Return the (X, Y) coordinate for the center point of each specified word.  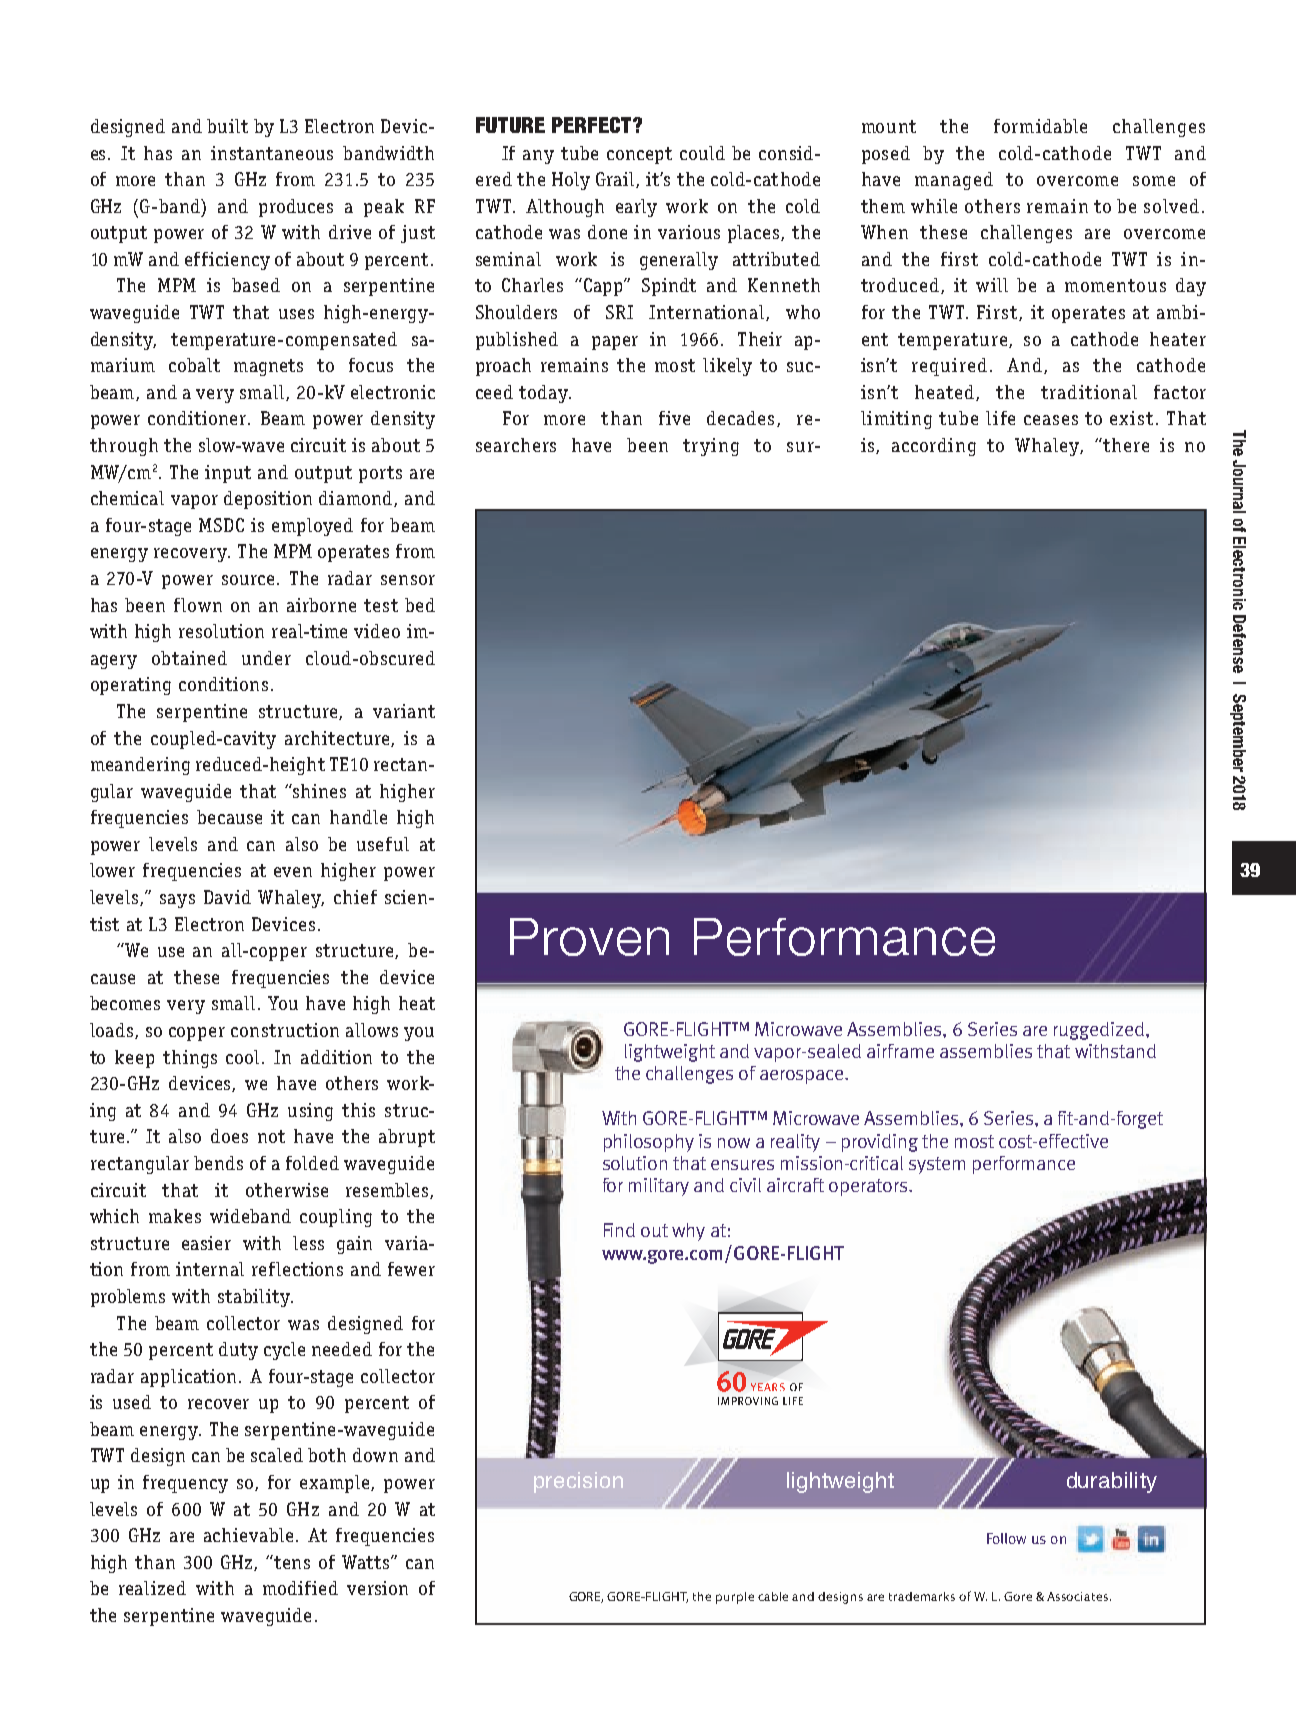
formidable (1040, 126)
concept (639, 155)
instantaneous (272, 153)
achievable (248, 1535)
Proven (589, 937)
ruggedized (1099, 1031)
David (227, 897)
